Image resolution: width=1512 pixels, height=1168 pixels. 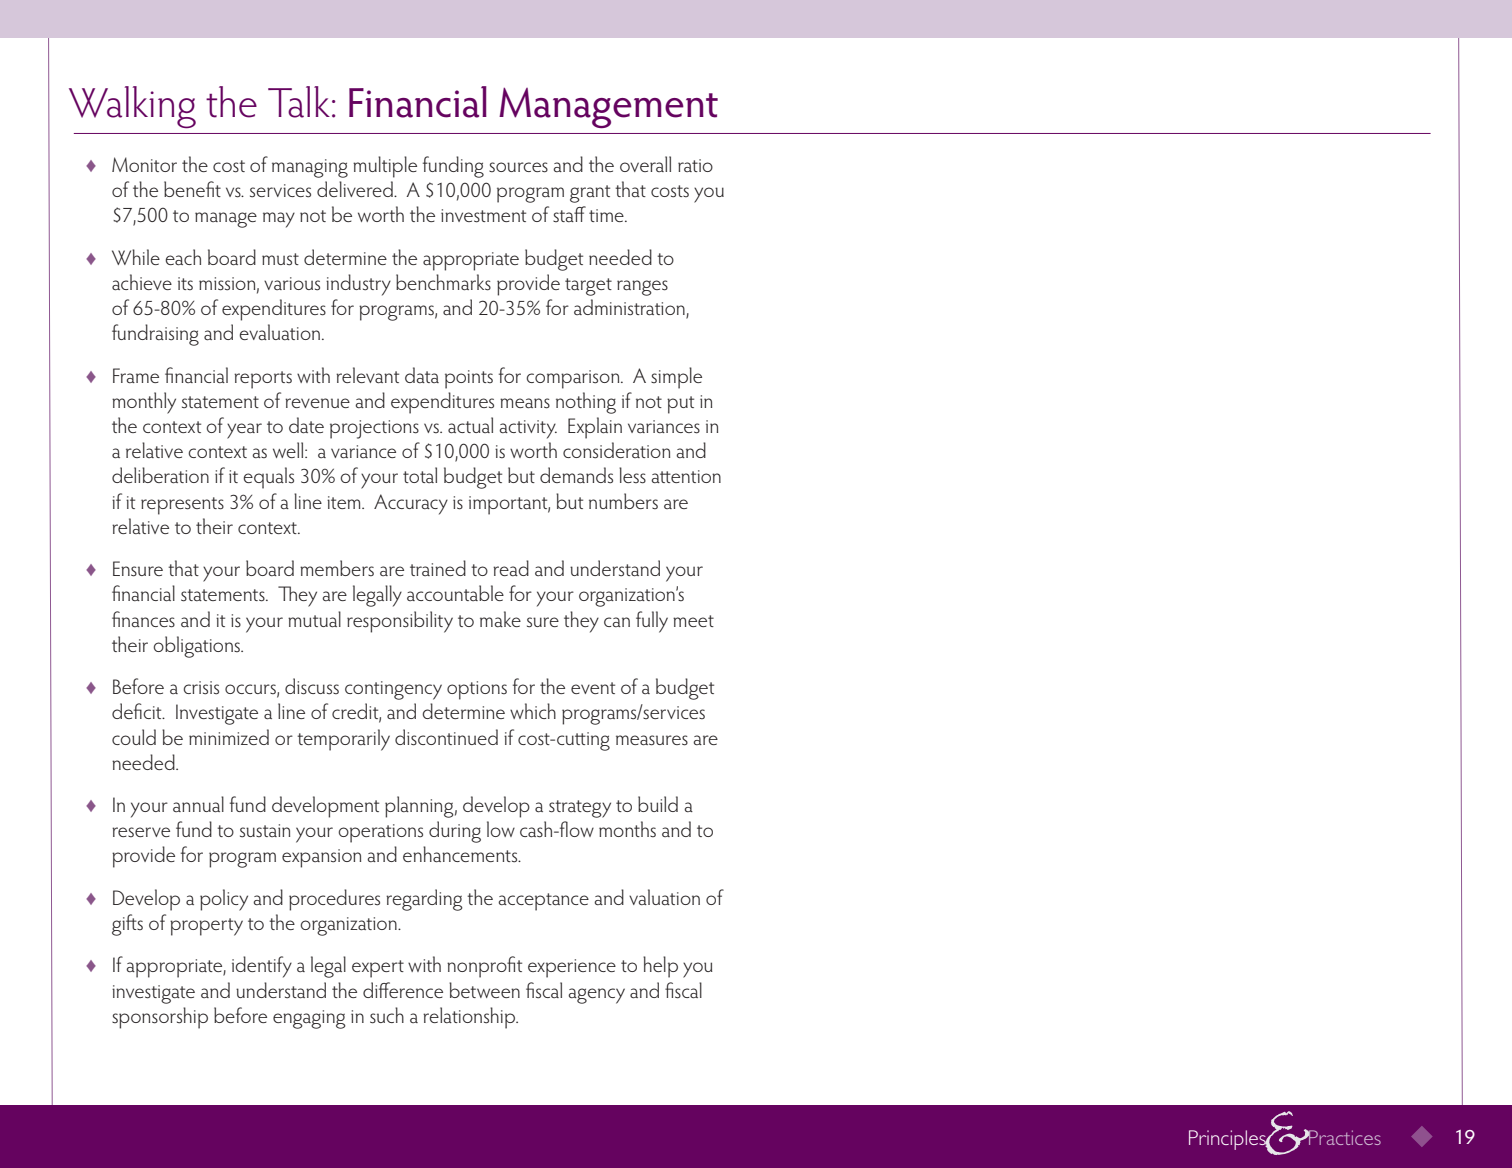 I want to click on overall, so click(x=645, y=164).
